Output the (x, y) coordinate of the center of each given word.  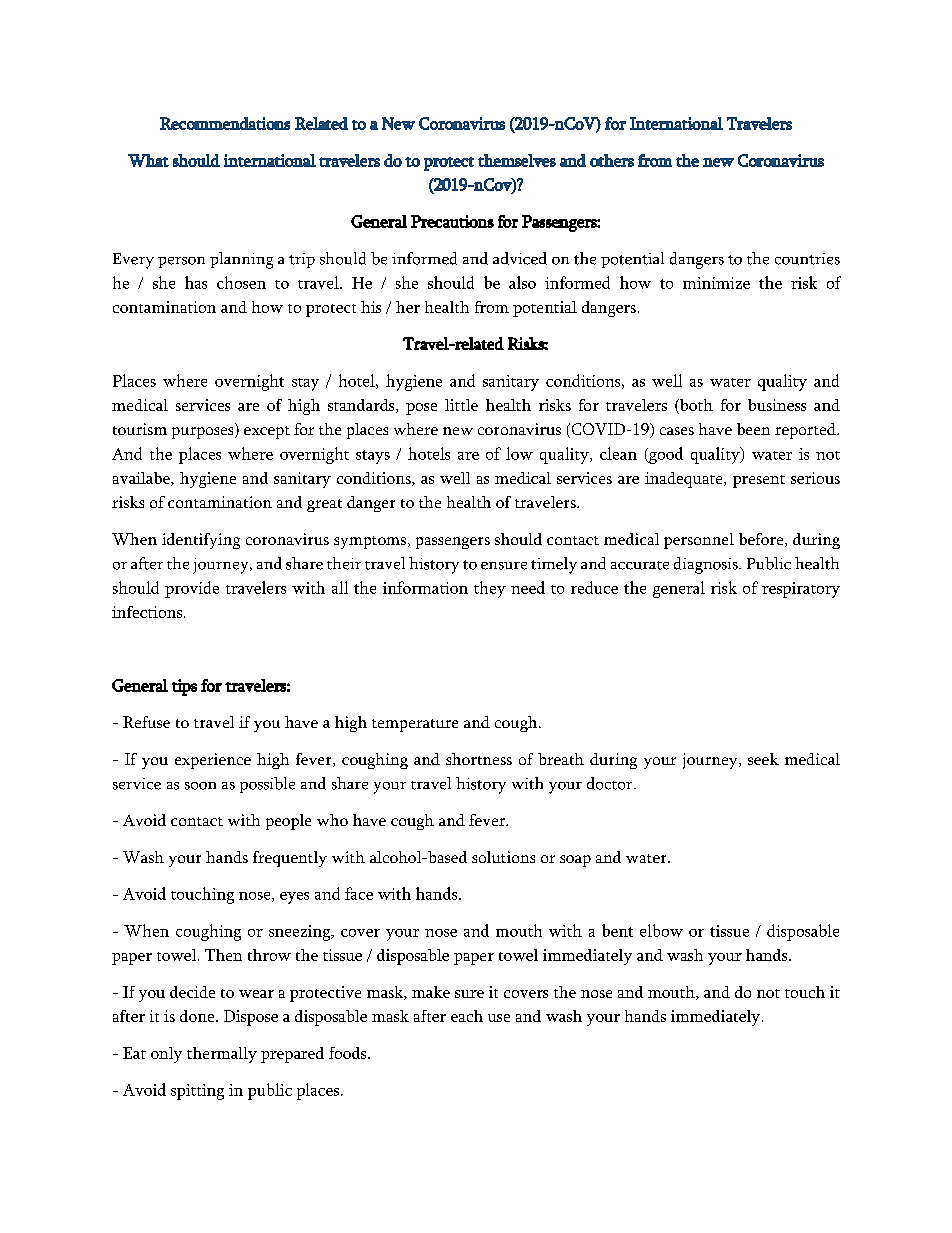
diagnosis (707, 565)
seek (763, 759)
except (267, 432)
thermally (222, 1055)
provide (192, 589)
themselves (517, 160)
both (695, 406)
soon (200, 786)
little (461, 405)
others (612, 160)
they (490, 589)
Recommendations (225, 123)
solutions (503, 857)
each (467, 1016)
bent (617, 930)
